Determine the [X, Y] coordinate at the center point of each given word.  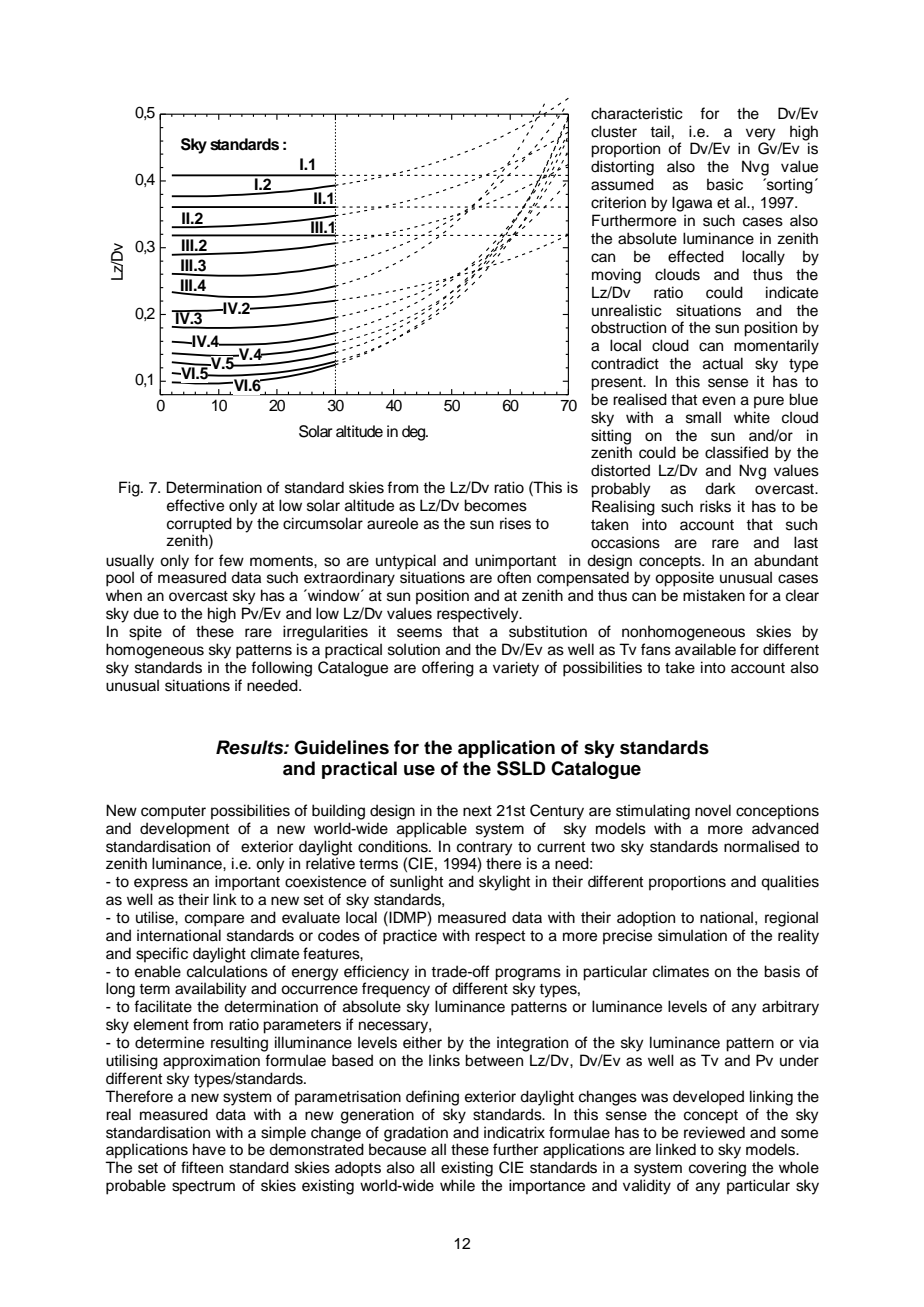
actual [723, 363]
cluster [614, 131]
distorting [622, 168]
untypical [406, 562]
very [761, 134]
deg [414, 433]
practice [410, 937]
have [209, 1149]
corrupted [199, 525]
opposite [684, 579]
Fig [130, 489]
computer [173, 813]
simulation [692, 935]
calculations [227, 971]
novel [713, 810]
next [477, 811]
